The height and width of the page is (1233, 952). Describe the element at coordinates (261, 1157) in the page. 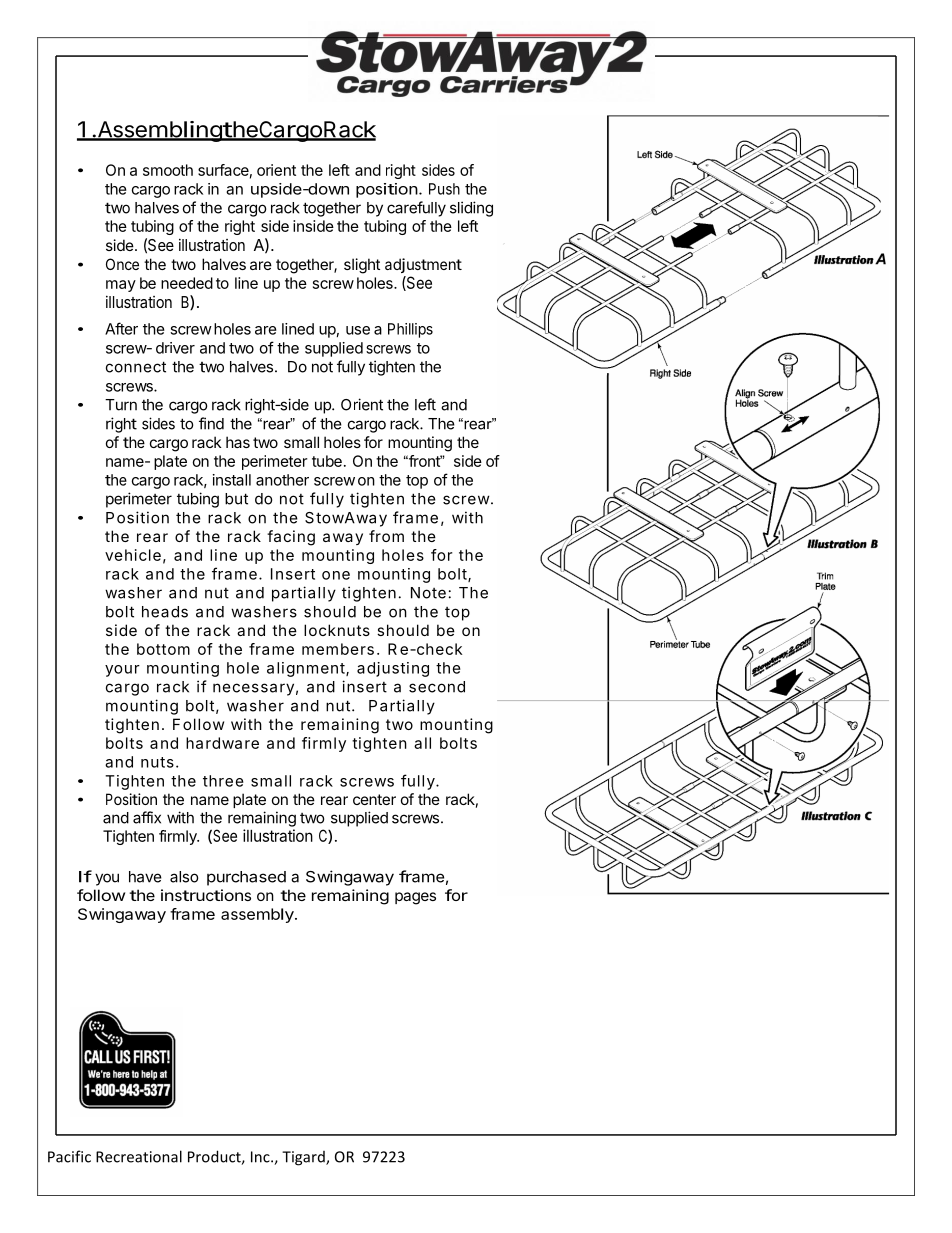

I see `Inc` at that location.
